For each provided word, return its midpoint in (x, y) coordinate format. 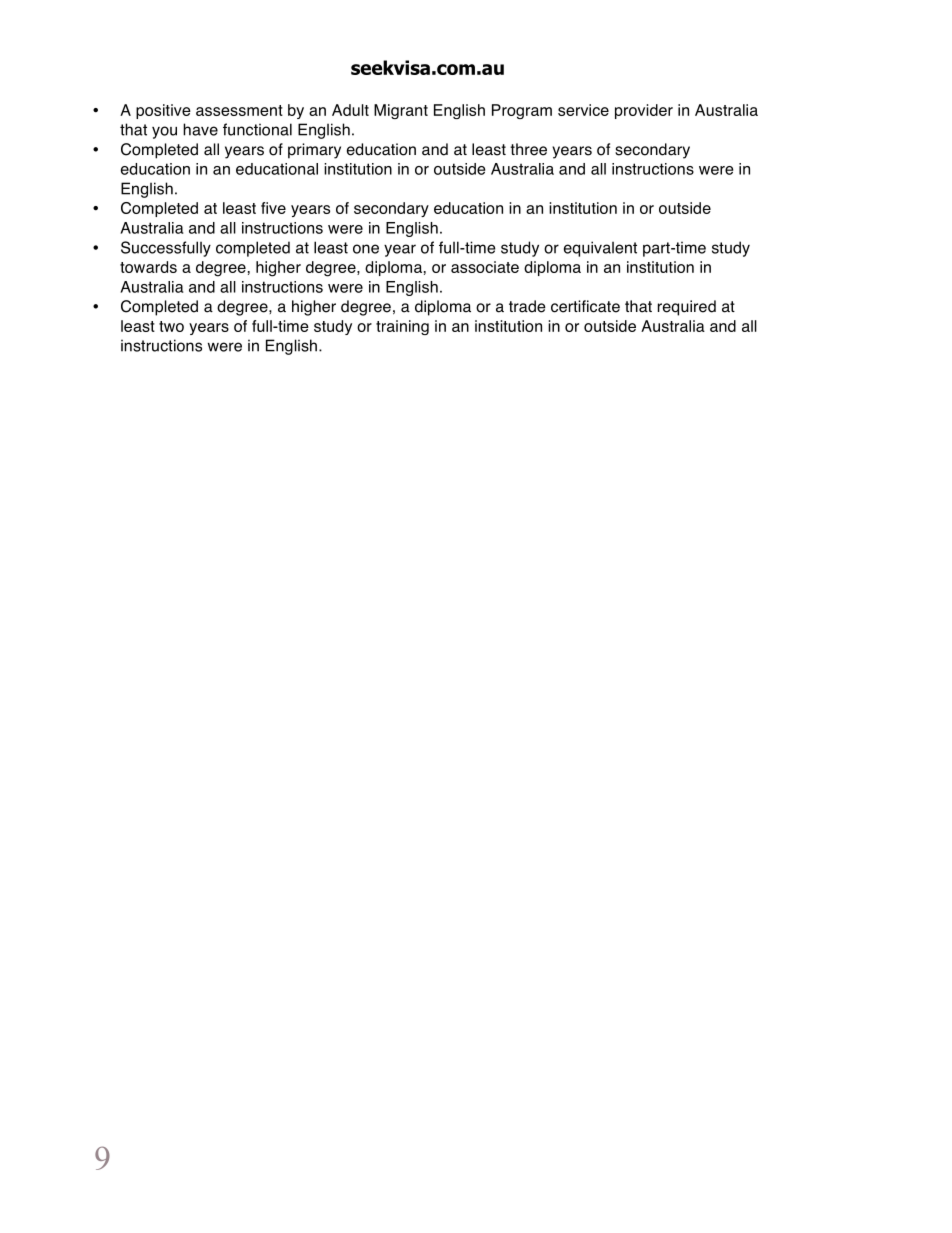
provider (644, 111)
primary (314, 151)
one (366, 249)
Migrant (401, 111)
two (171, 326)
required (687, 308)
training (402, 327)
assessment (239, 110)
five (273, 208)
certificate (585, 306)
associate (485, 267)
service (583, 110)
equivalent (600, 249)
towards (148, 267)
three (528, 149)
